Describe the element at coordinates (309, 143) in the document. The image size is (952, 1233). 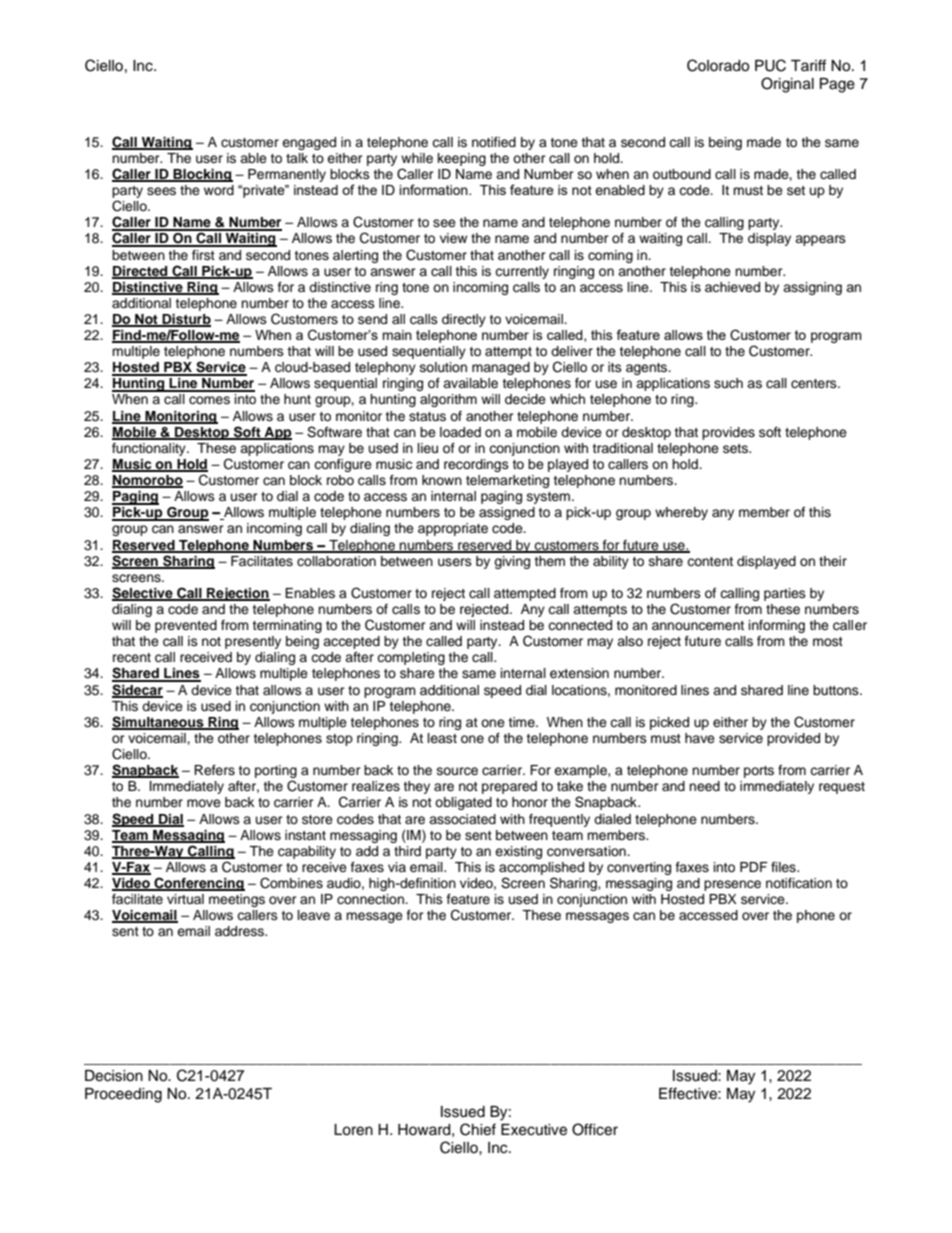
I see `engaged` at that location.
